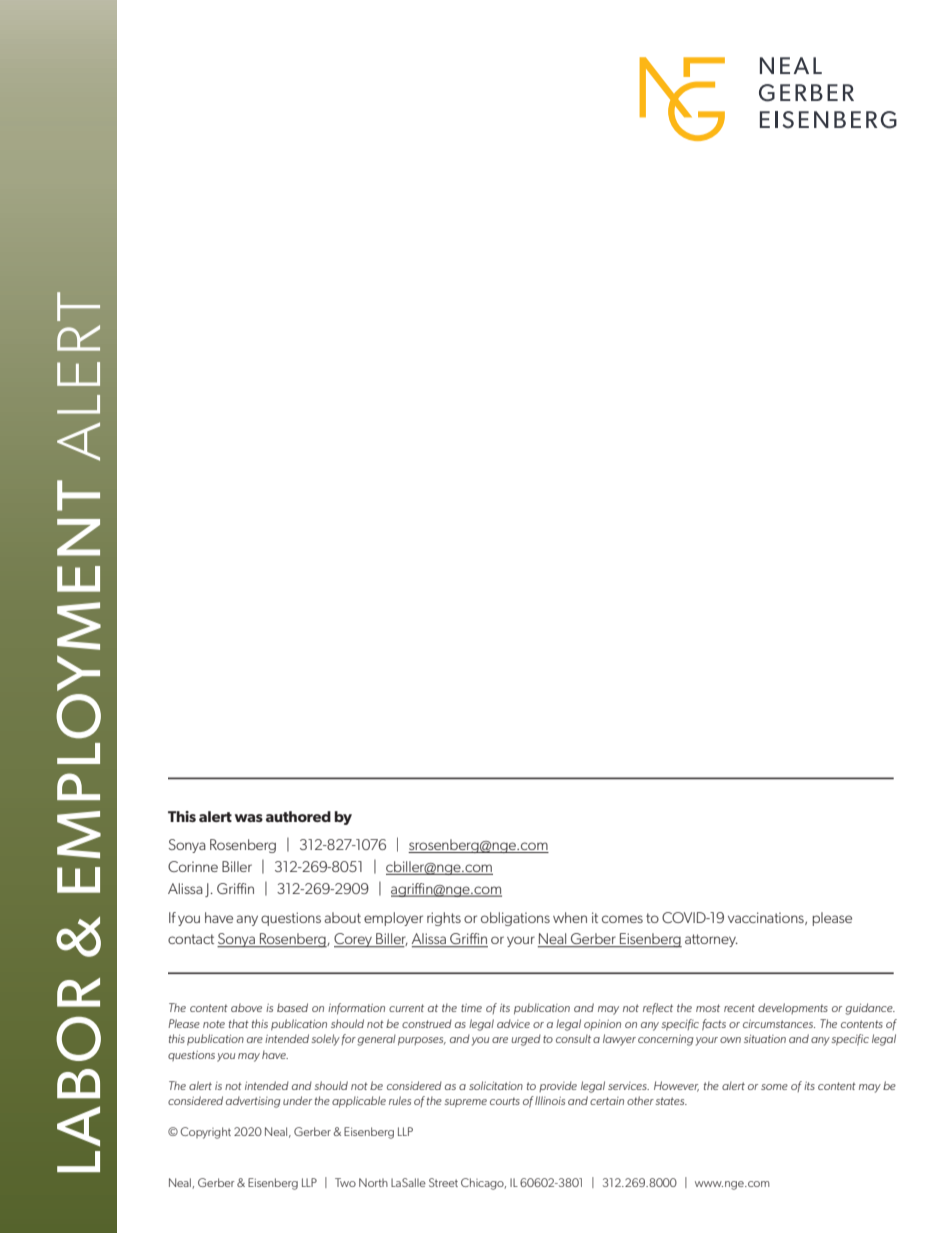 This screenshot has width=952, height=1233. I want to click on Two, so click(345, 1182).
